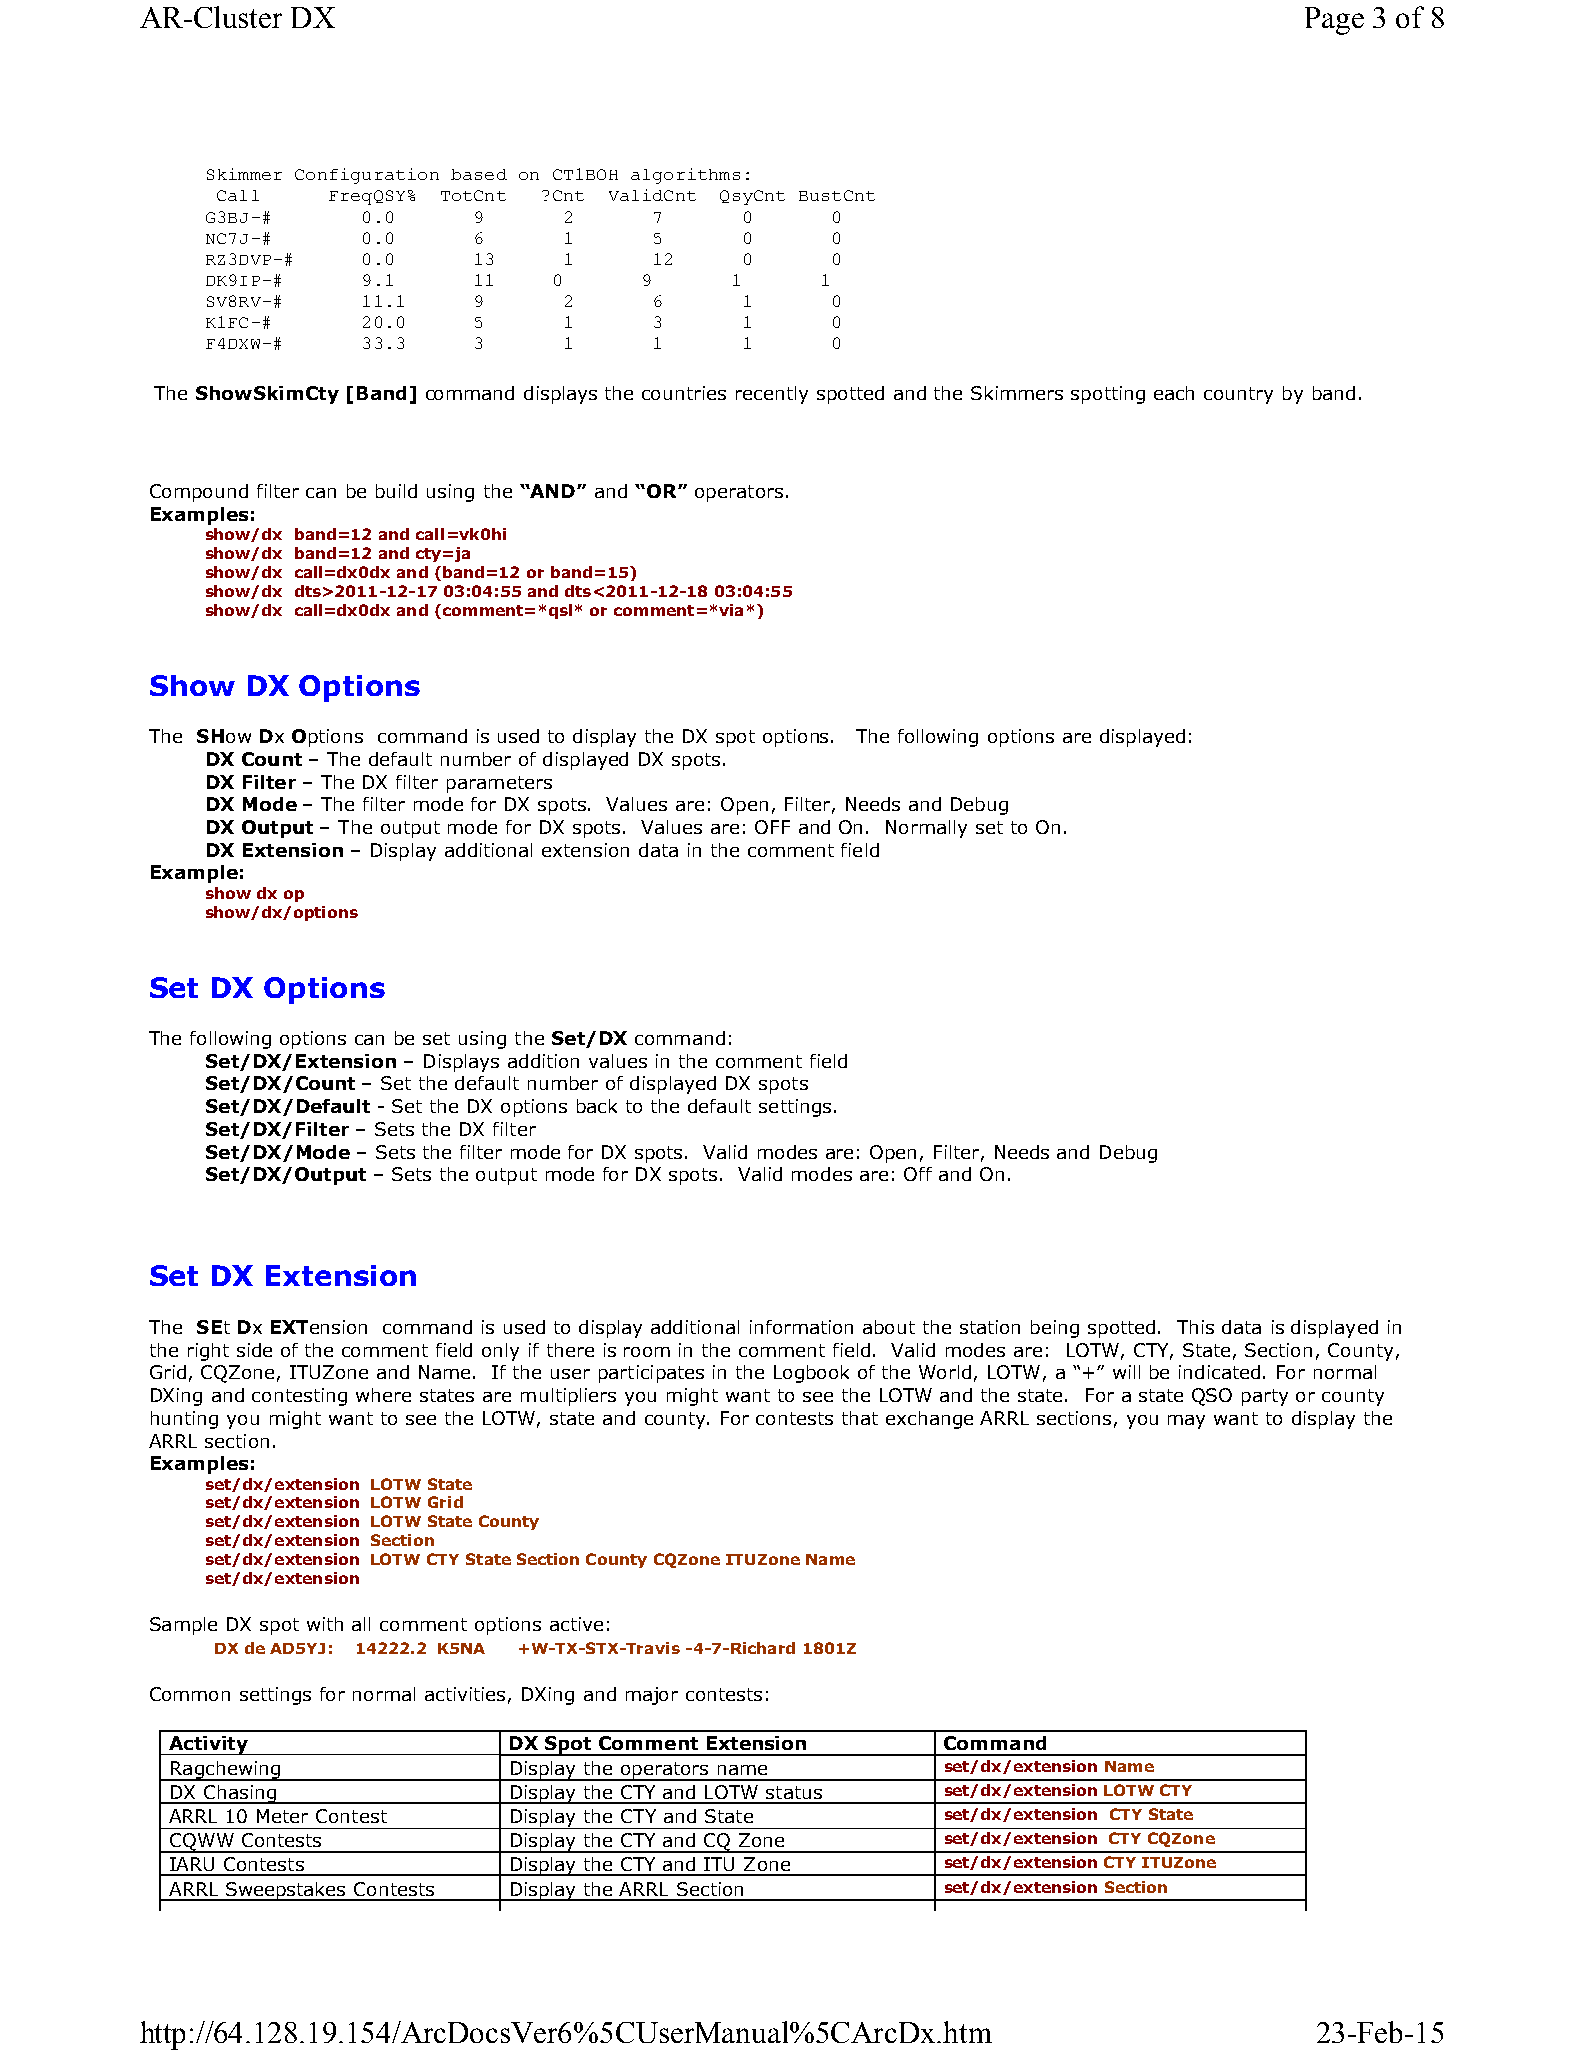 The image size is (1585, 2051). Describe the element at coordinates (811, 1374) in the screenshot. I see `Logbook` at that location.
